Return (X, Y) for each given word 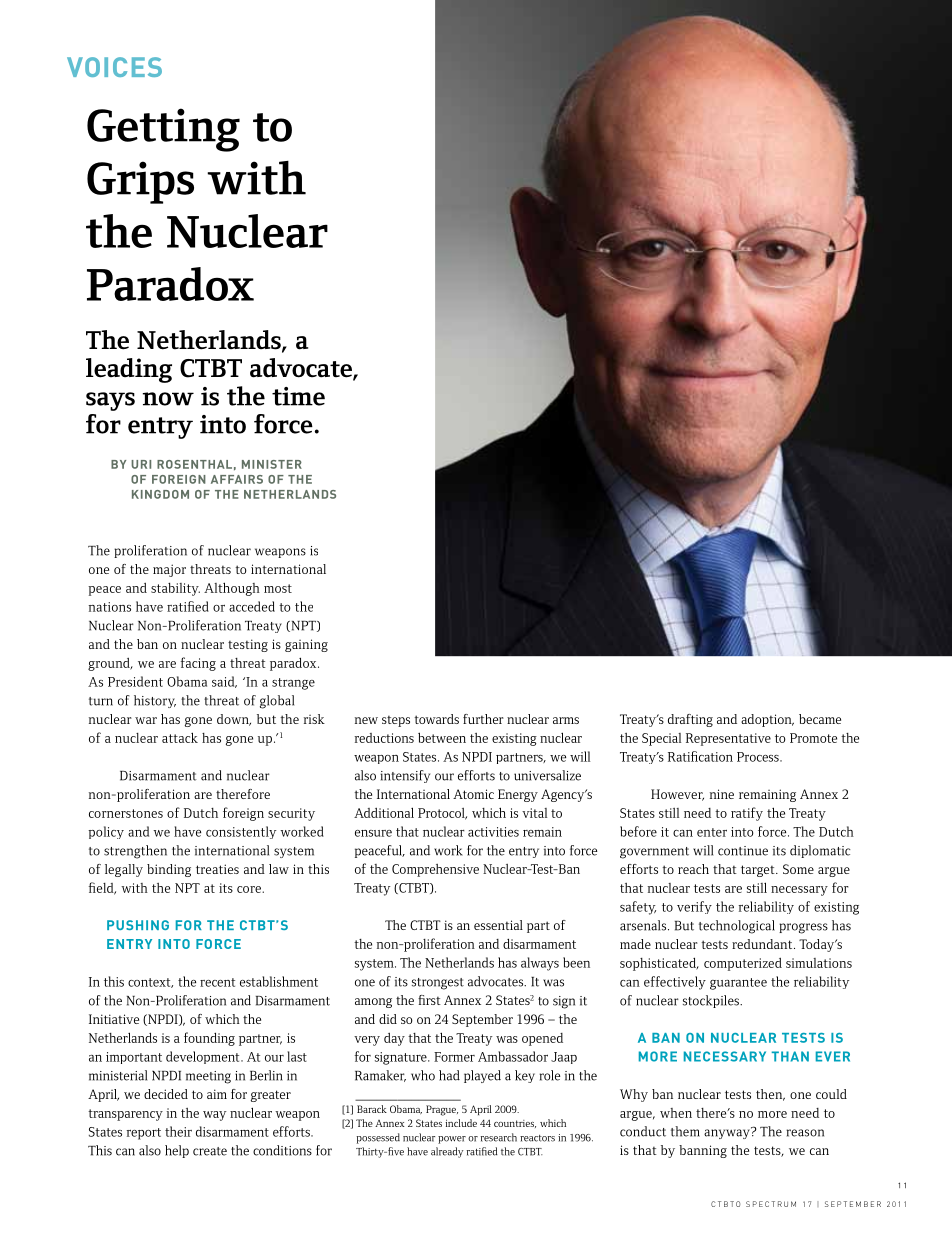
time (298, 396)
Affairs (237, 479)
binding (169, 870)
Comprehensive (435, 870)
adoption (767, 720)
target (759, 871)
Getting (163, 130)
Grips (140, 182)
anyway (728, 1133)
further (483, 719)
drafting (690, 720)
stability (175, 589)
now (168, 399)
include (461, 1123)
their (178, 1131)
